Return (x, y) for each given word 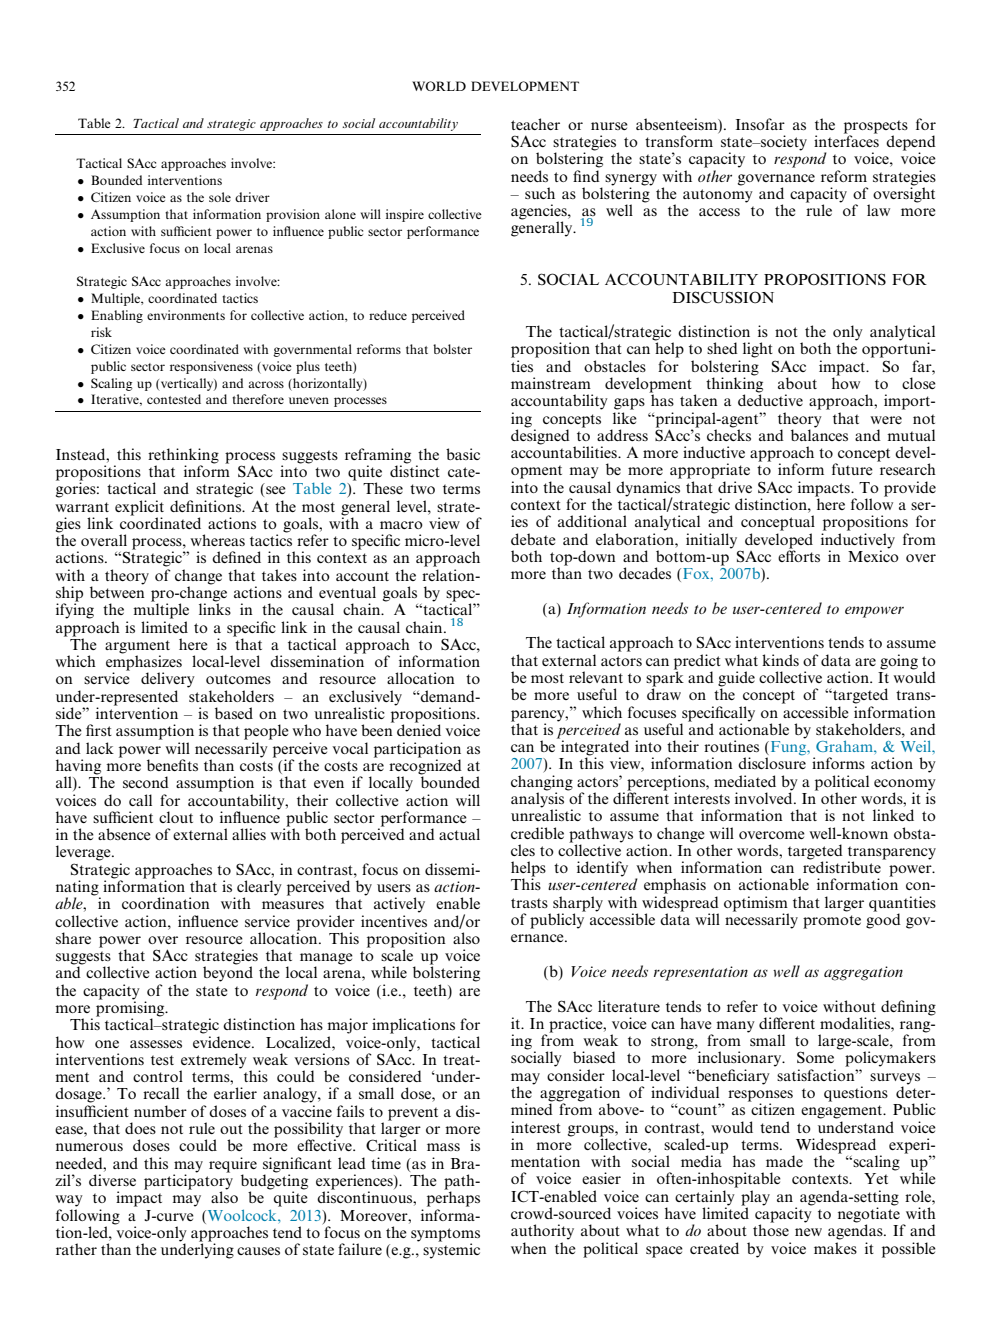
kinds (780, 660)
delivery (168, 680)
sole (220, 197)
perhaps (453, 1198)
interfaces (846, 140)
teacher (535, 124)
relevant (596, 677)
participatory (188, 1182)
